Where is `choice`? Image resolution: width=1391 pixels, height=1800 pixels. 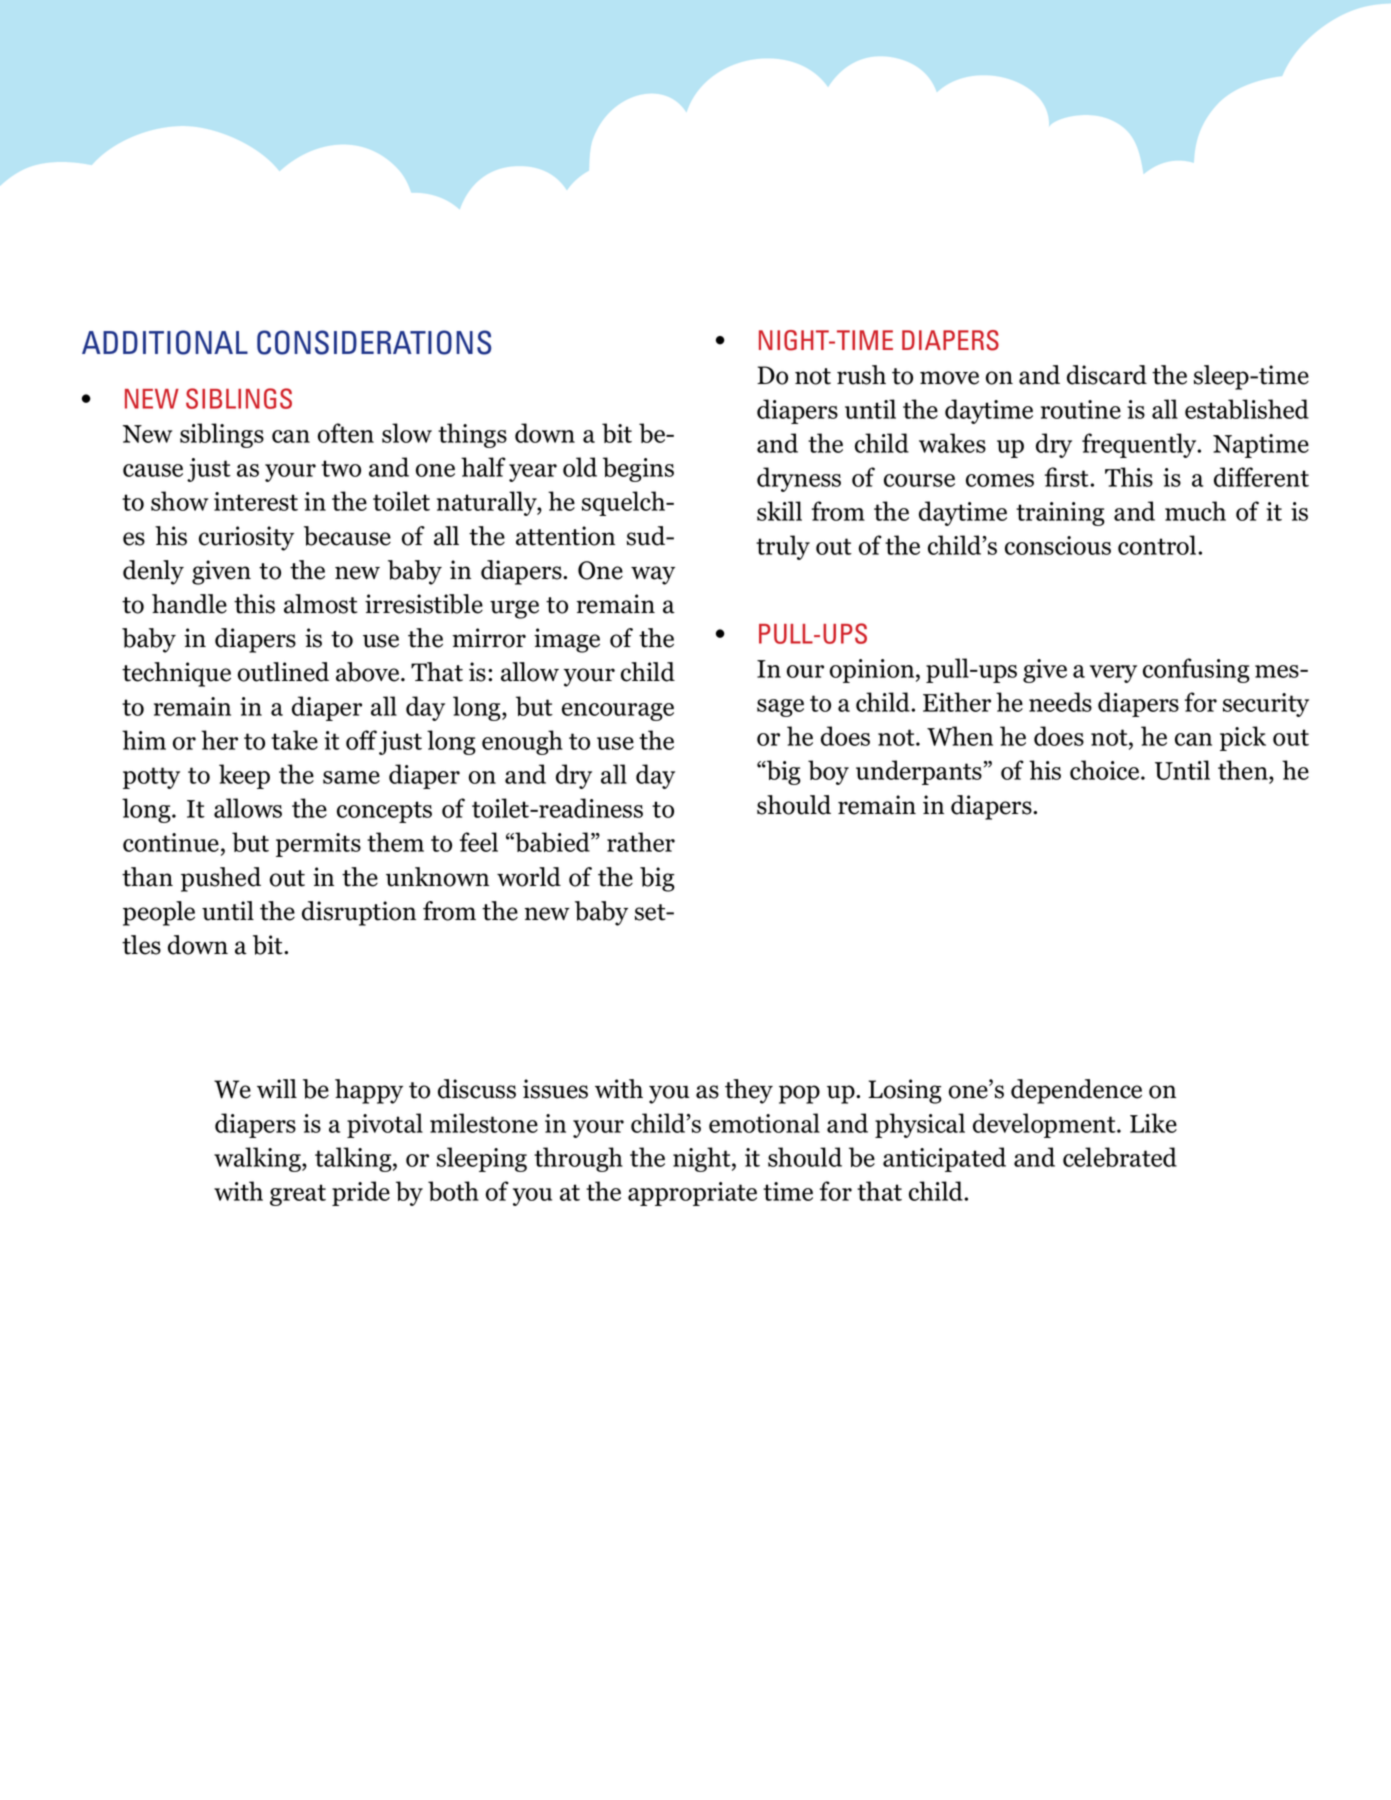
choice is located at coordinates (1106, 770).
